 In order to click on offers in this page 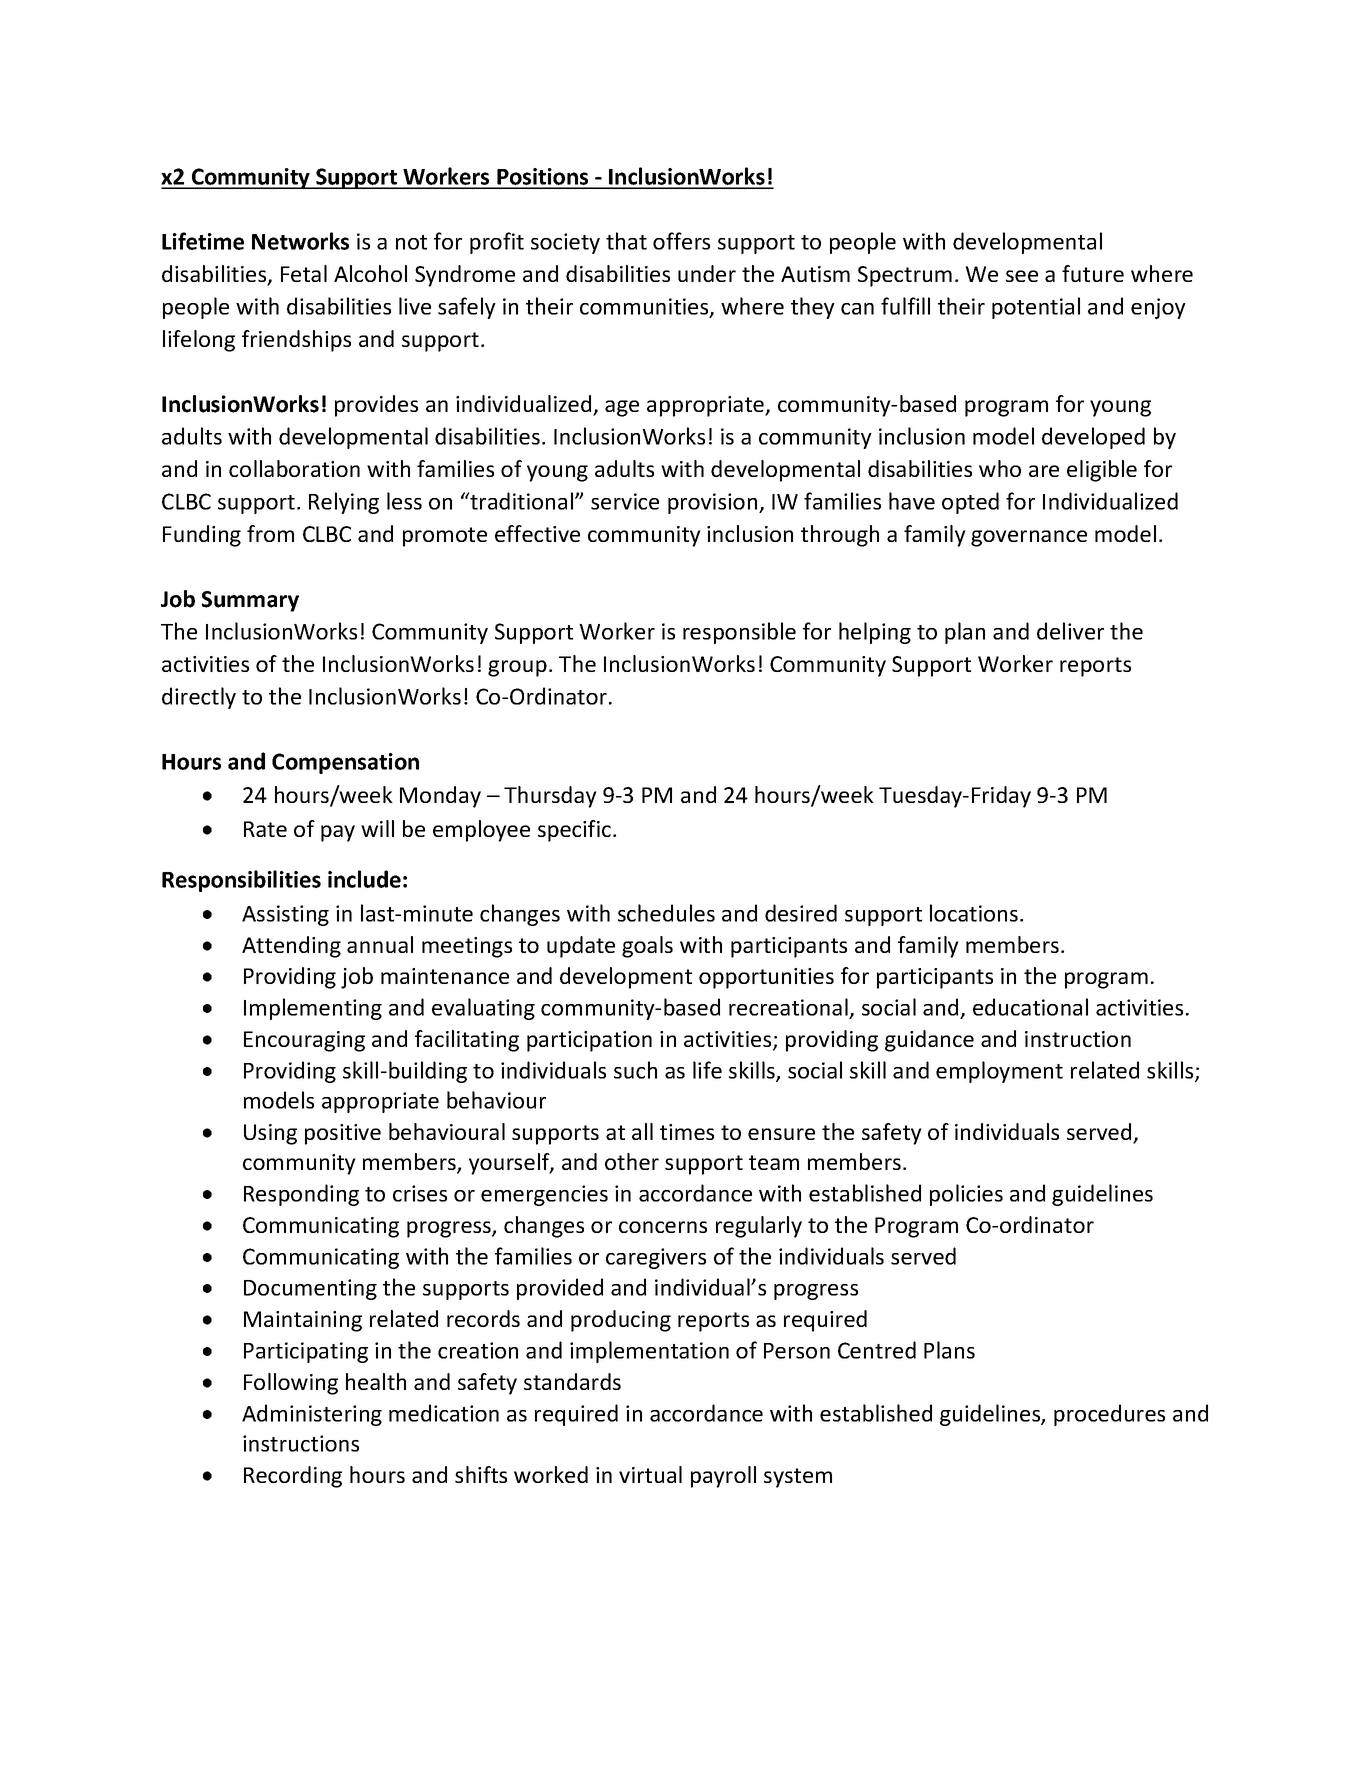, I will do `click(681, 241)`.
